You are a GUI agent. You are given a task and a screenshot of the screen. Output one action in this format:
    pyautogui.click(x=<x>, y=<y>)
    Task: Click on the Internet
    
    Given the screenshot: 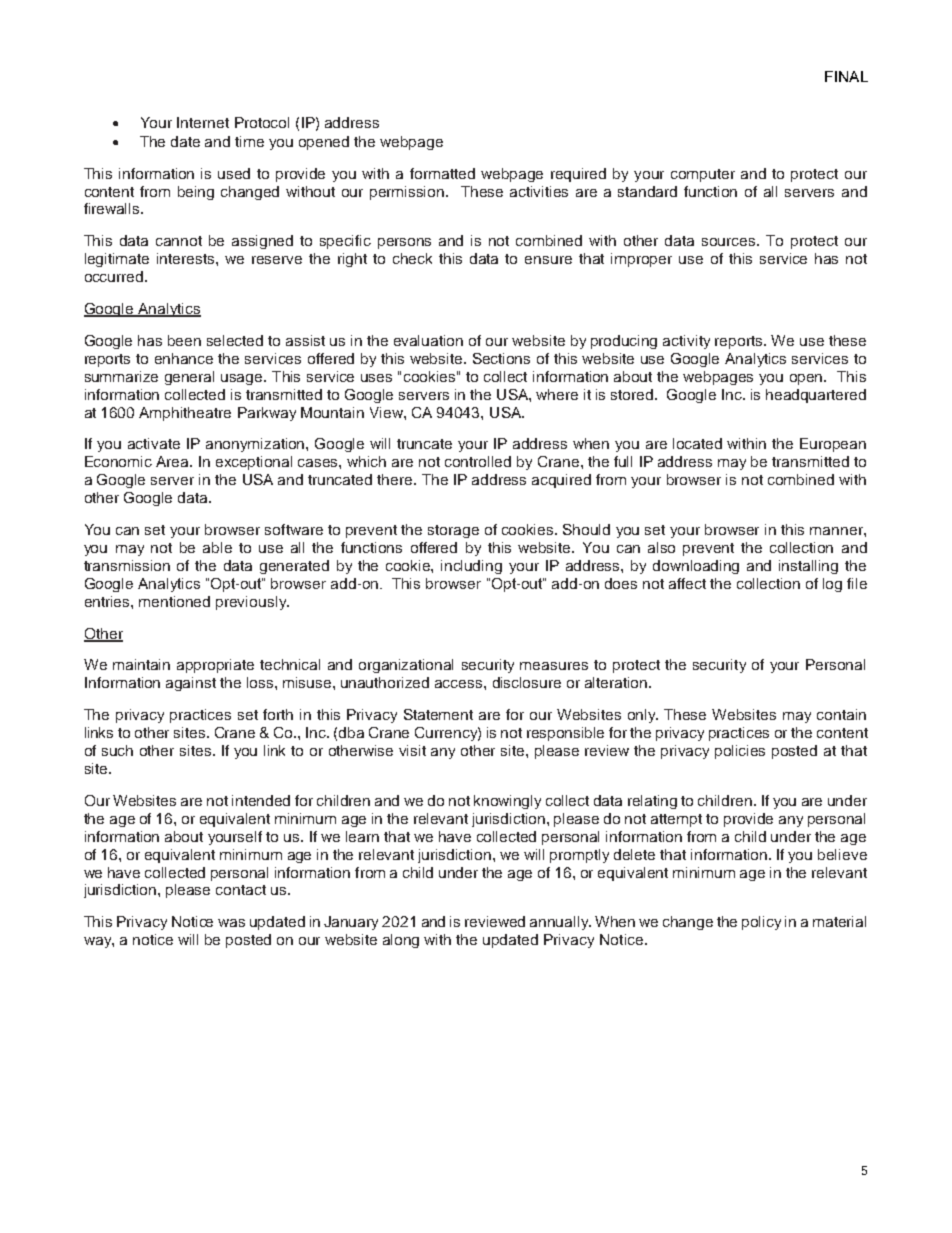 What is the action you would take?
    pyautogui.click(x=203, y=122)
